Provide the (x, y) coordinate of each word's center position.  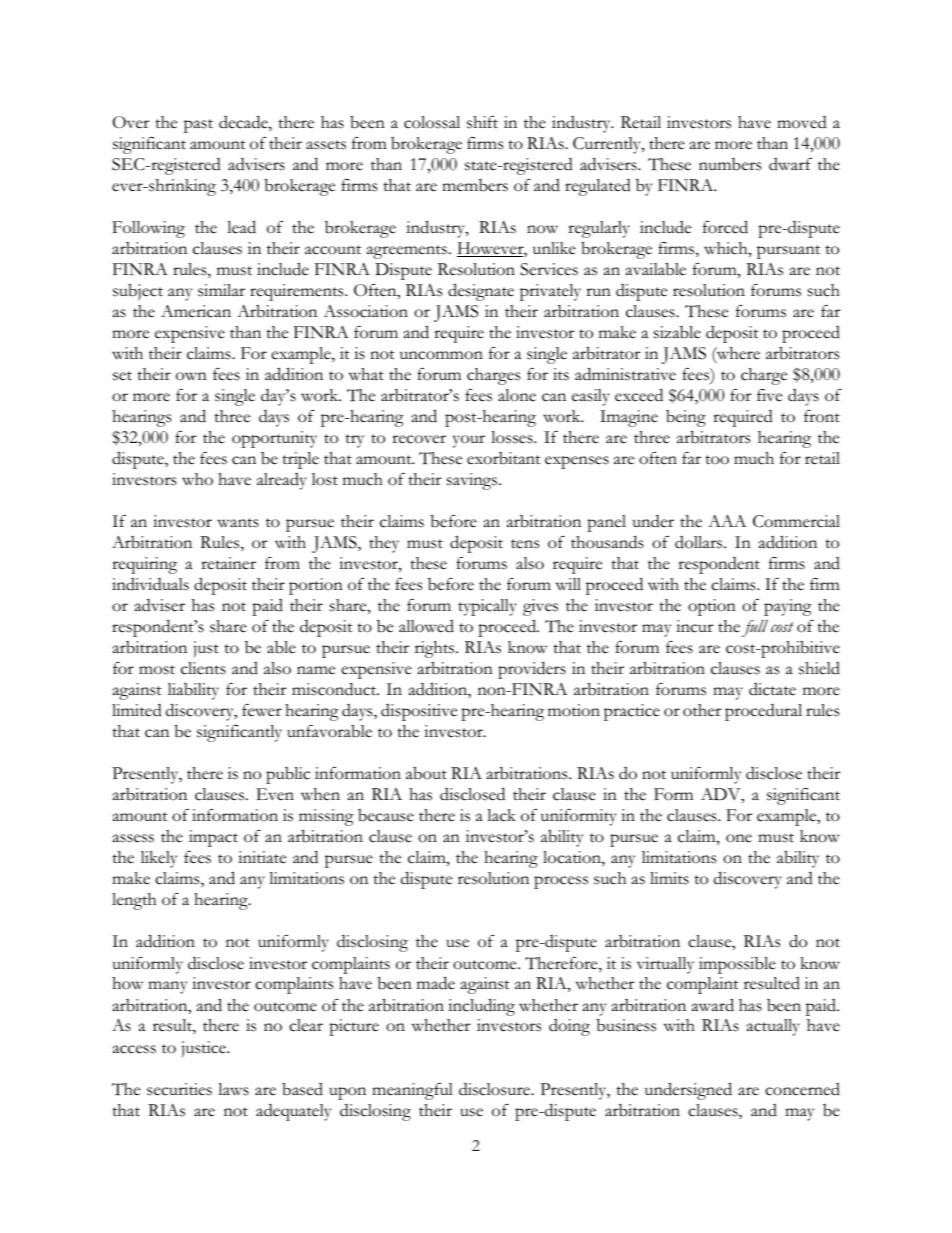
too (717, 460)
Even (275, 794)
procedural (763, 712)
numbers (730, 164)
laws (233, 1089)
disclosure (495, 1089)
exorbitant (504, 458)
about (426, 773)
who (197, 479)
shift (482, 122)
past (198, 126)
